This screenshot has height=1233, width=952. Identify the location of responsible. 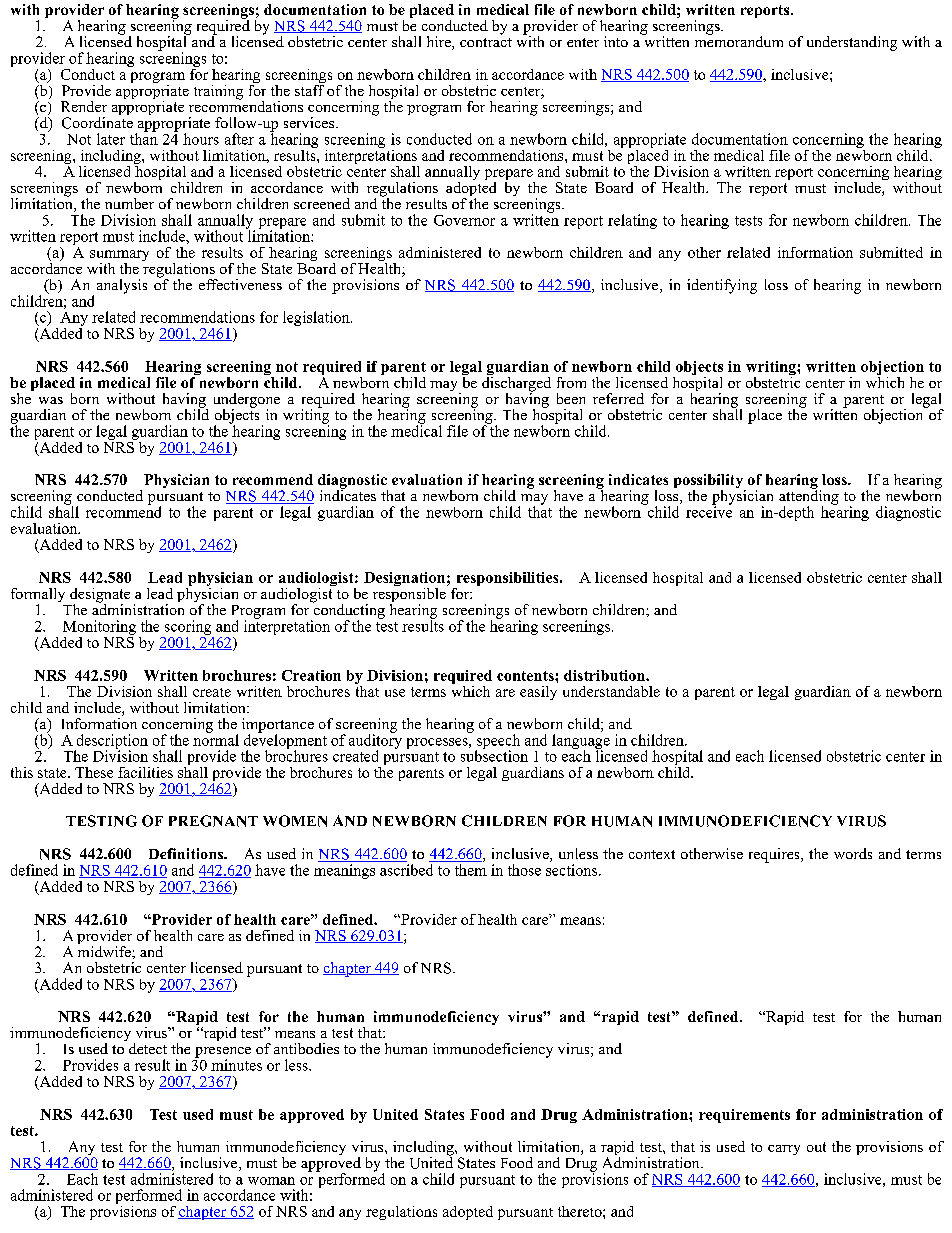
(410, 595).
